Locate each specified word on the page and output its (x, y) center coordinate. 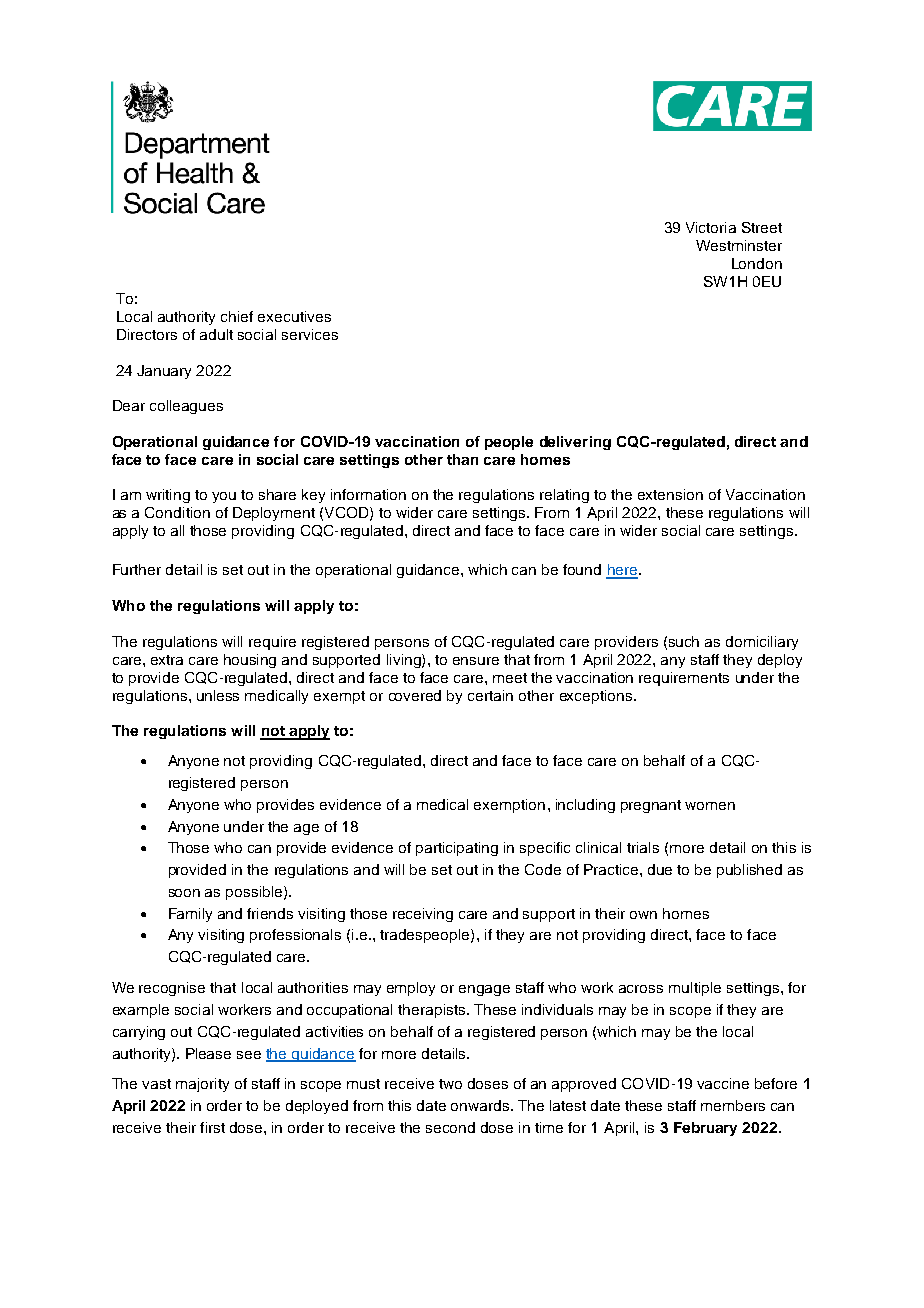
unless (218, 695)
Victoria (711, 227)
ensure (476, 661)
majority (202, 1085)
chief (237, 316)
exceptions (597, 697)
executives (294, 316)
